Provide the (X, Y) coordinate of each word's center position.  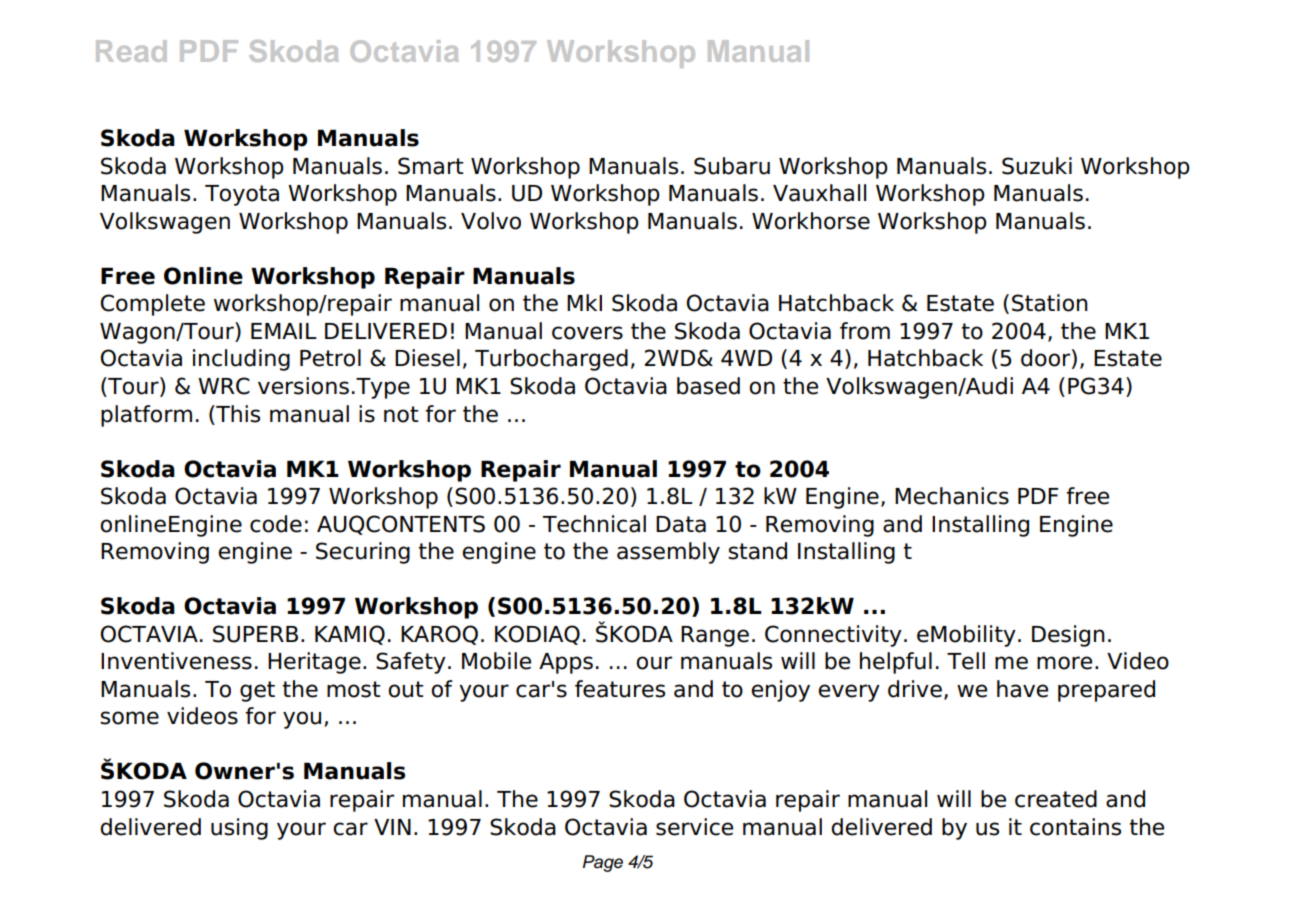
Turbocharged (551, 360)
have (1022, 689)
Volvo (491, 221)
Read (131, 51)
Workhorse (811, 221)
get (257, 691)
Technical (594, 524)
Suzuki (1037, 166)
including (241, 360)
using (239, 829)
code (276, 524)
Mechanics (952, 496)
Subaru (732, 166)
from (865, 331)
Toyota (242, 195)
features (620, 689)
